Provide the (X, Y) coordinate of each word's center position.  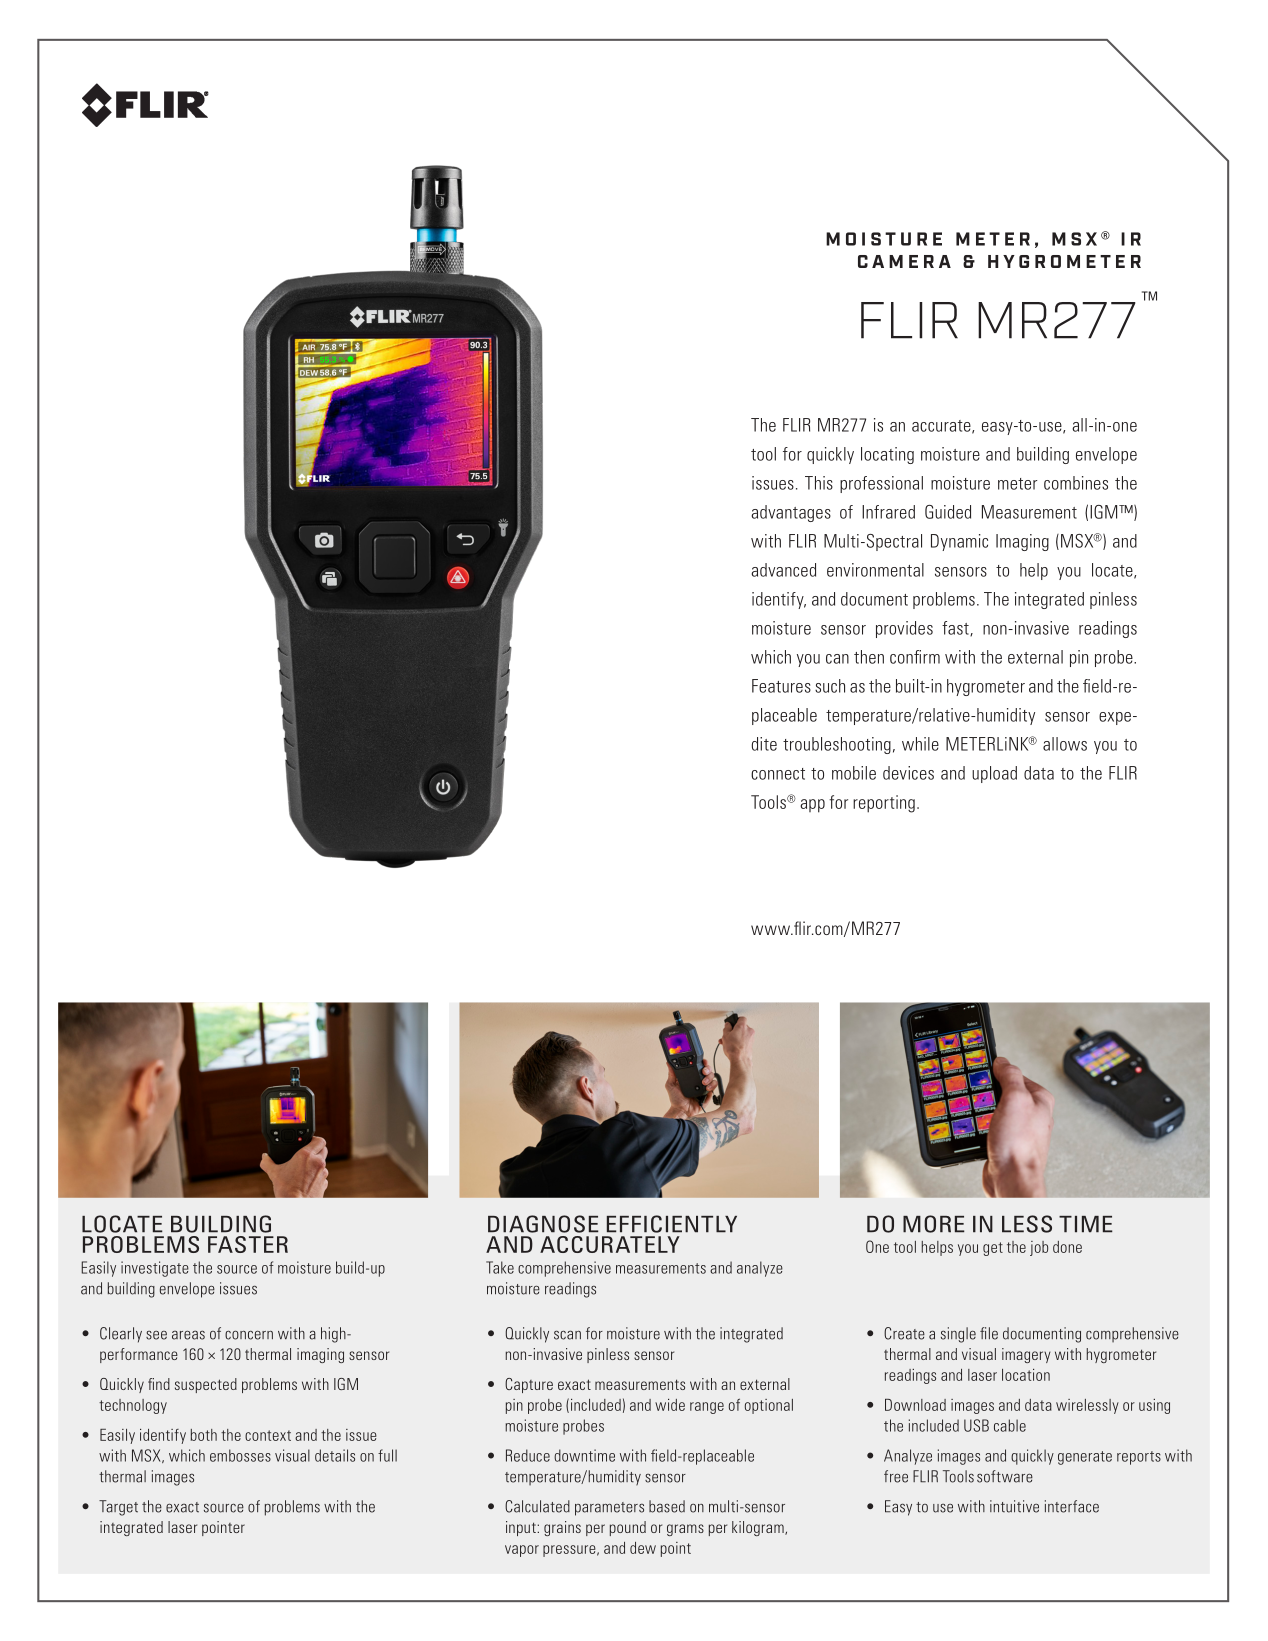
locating (887, 455)
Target (118, 1508)
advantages (791, 513)
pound (628, 1528)
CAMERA (904, 261)
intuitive (1014, 1506)
